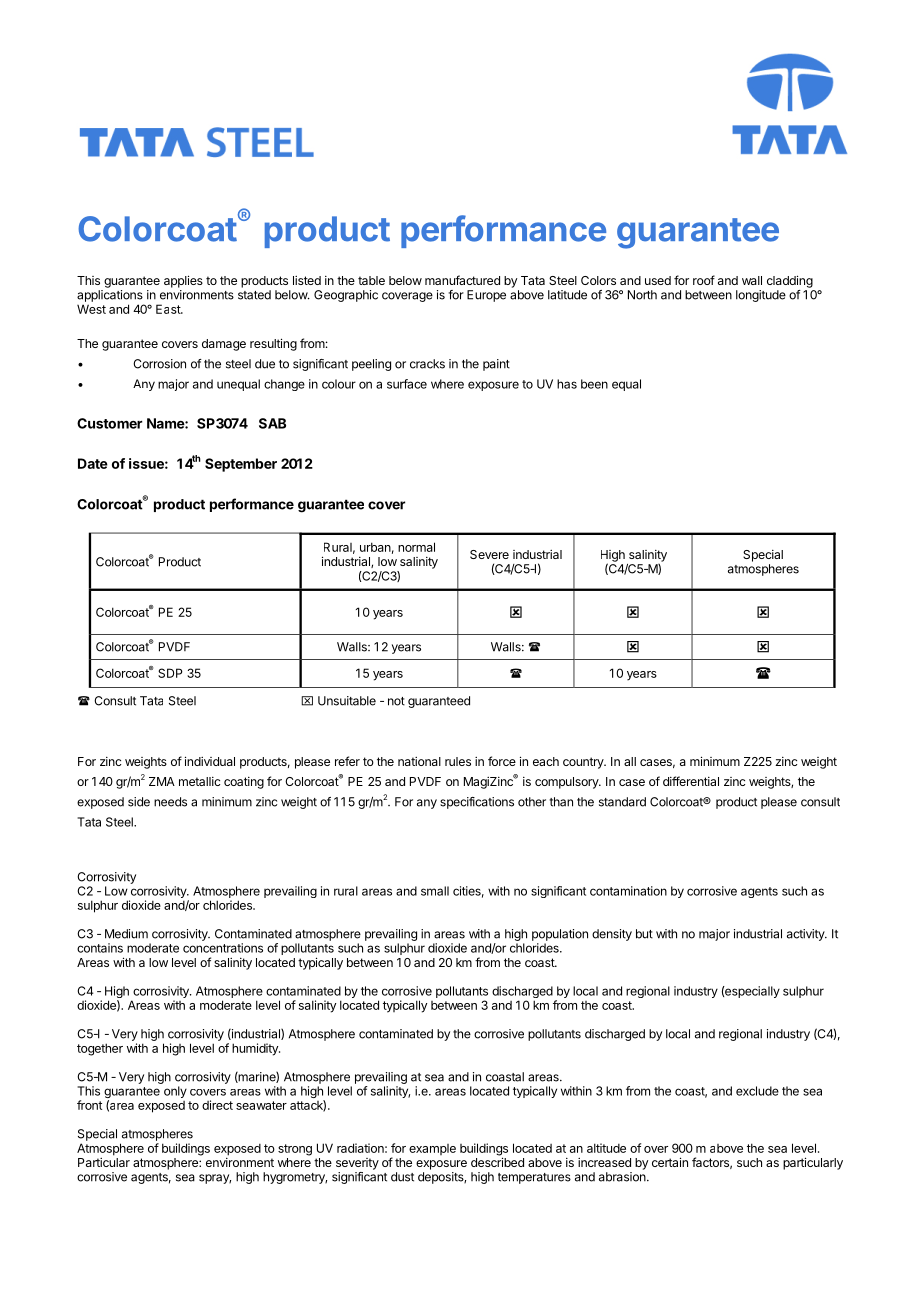 The width and height of the page is (924, 1308). What do you see at coordinates (691, 781) in the page?
I see `differential` at bounding box center [691, 781].
